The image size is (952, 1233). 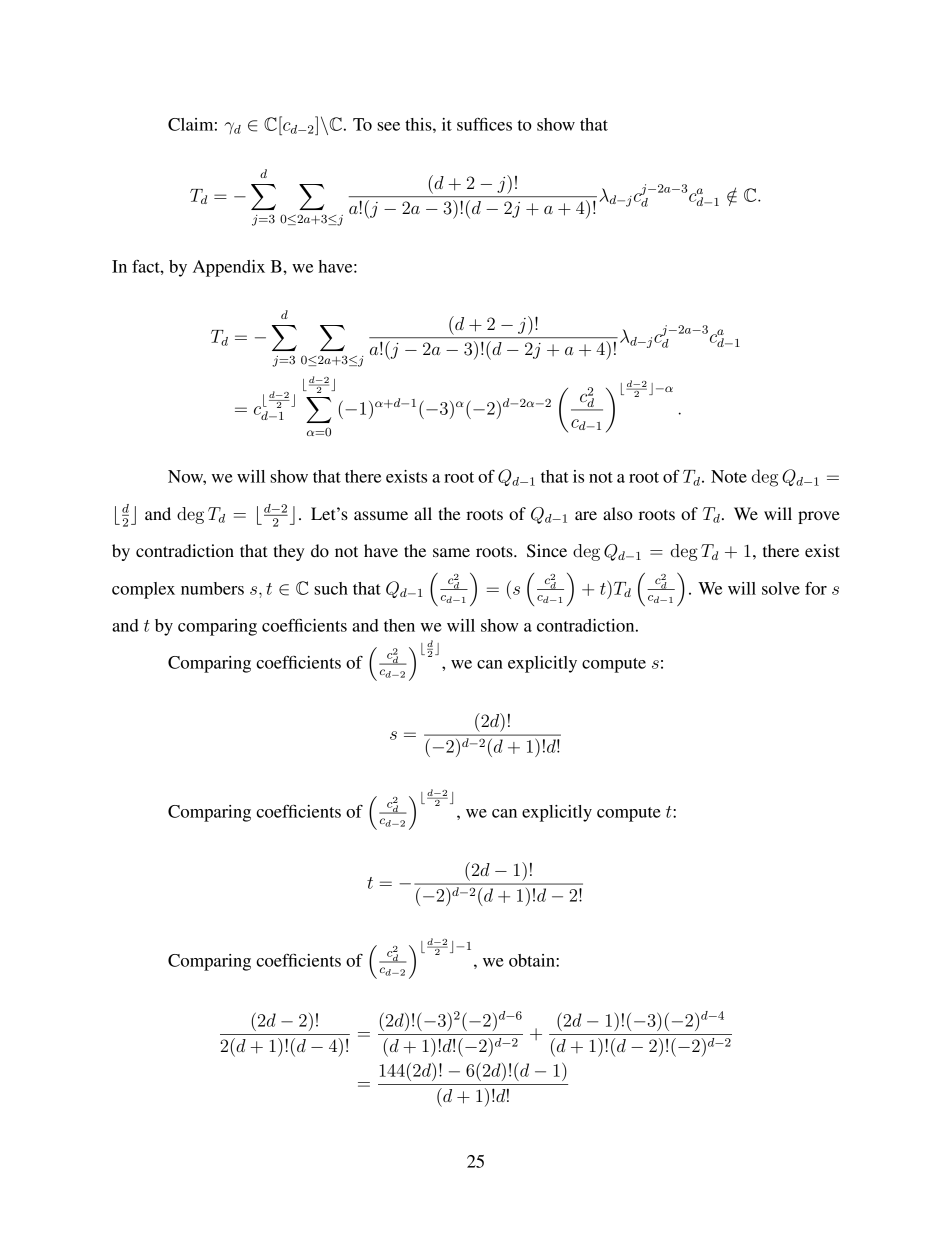 What do you see at coordinates (533, 960) in the page?
I see `obtain` at bounding box center [533, 960].
